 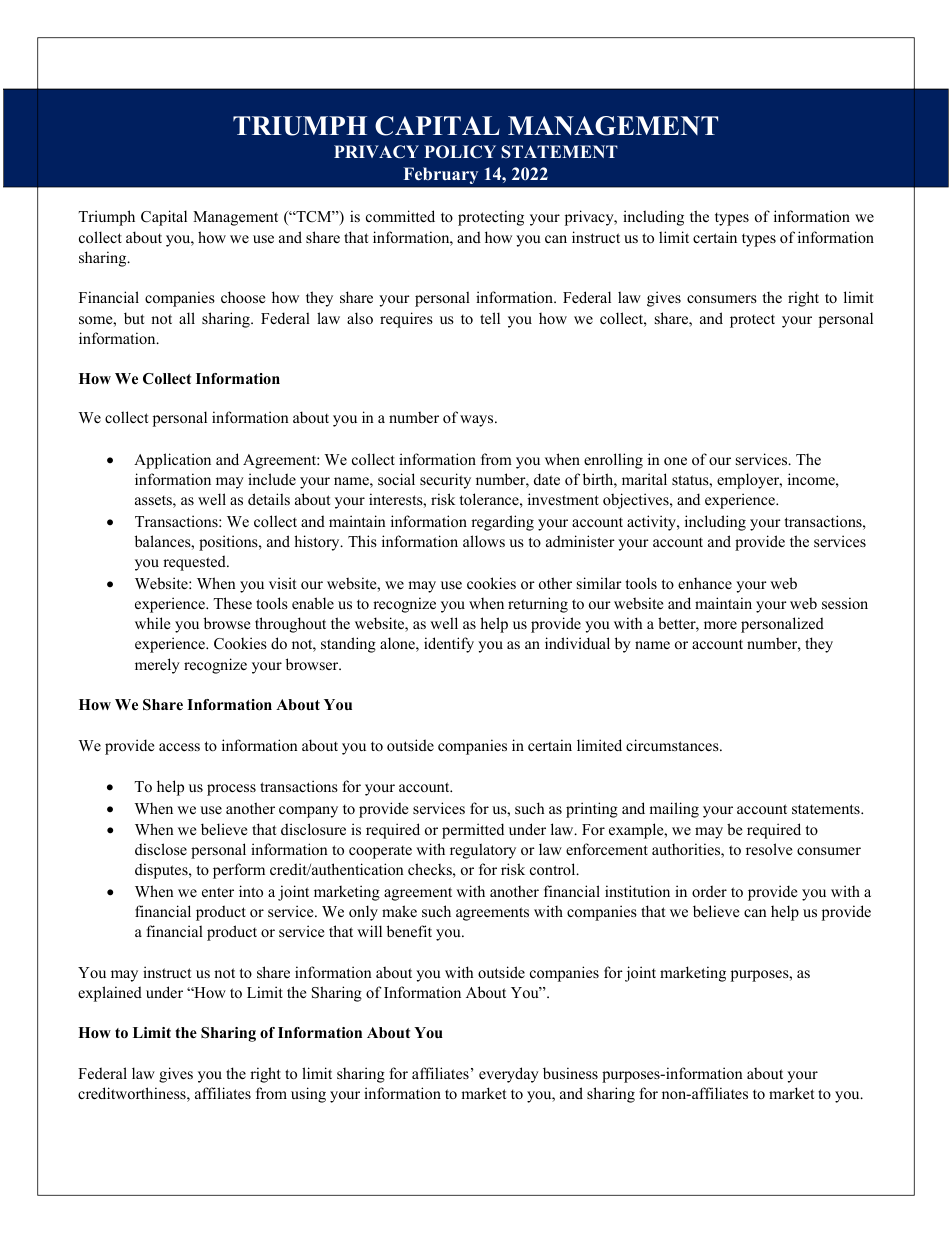 What do you see at coordinates (673, 745) in the screenshot?
I see `circumstances` at bounding box center [673, 745].
